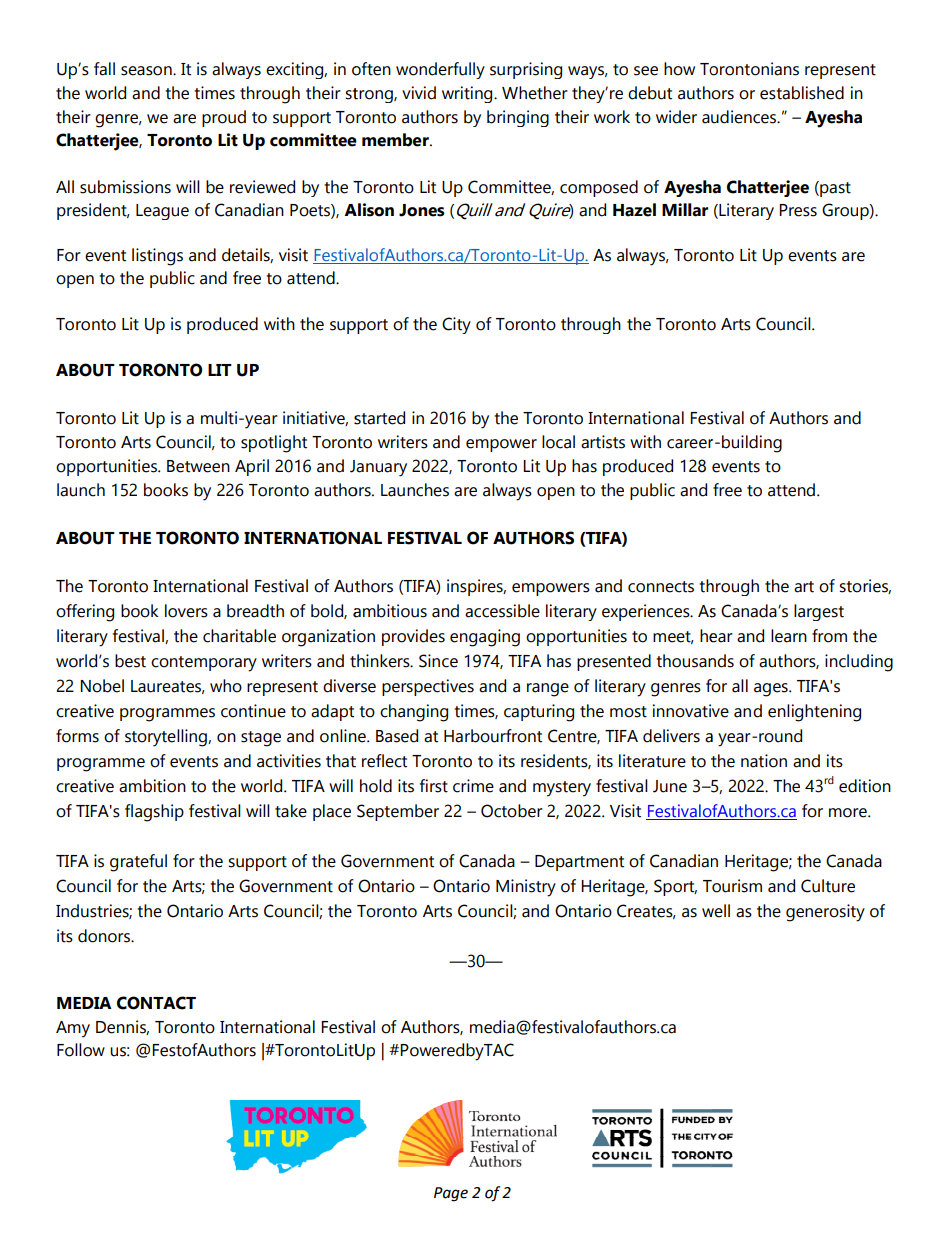 The image size is (952, 1233). Describe the element at coordinates (849, 813) in the image. I see `more` at that location.
